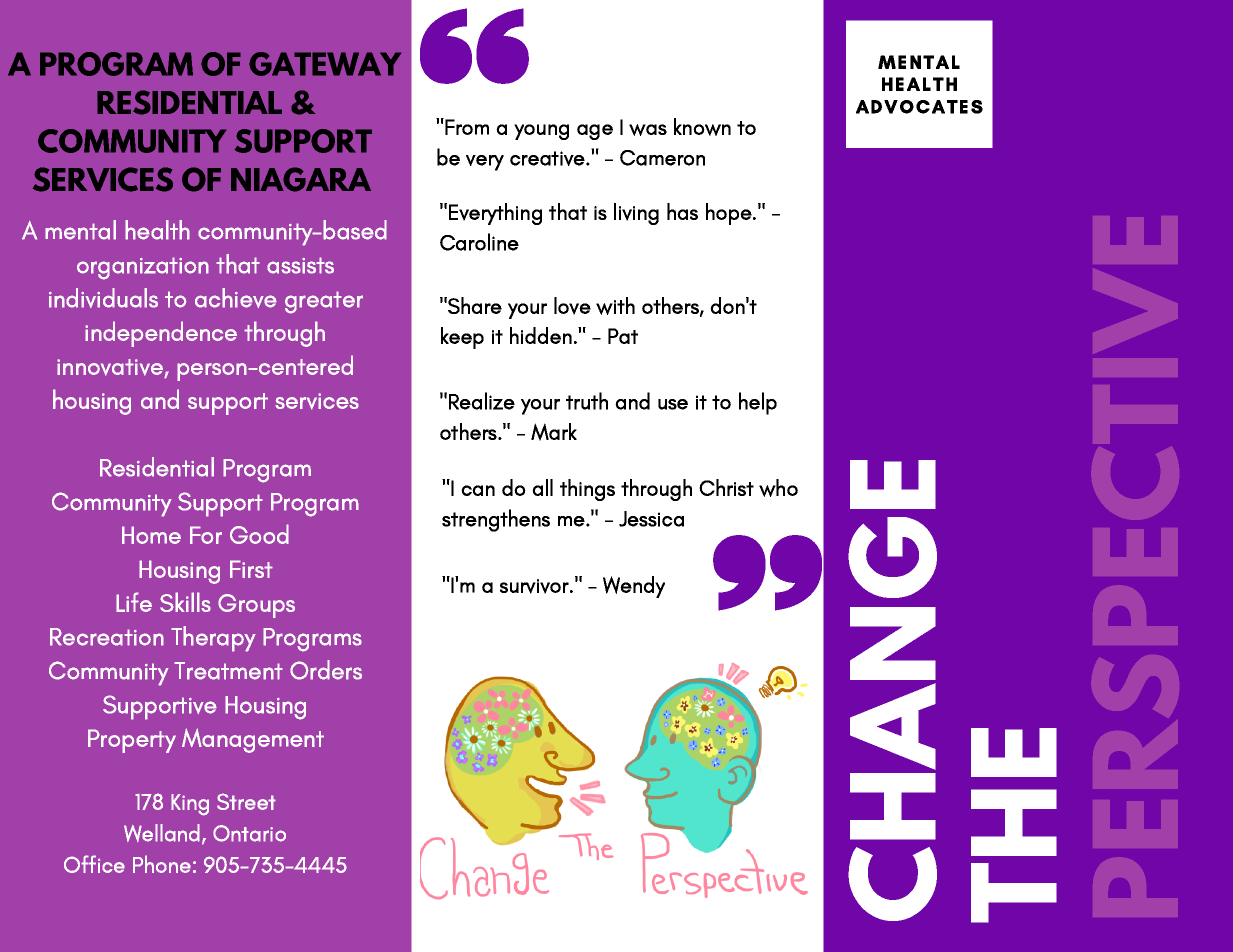 The image size is (1233, 952). Describe the element at coordinates (758, 403) in the screenshot. I see `help` at that location.
